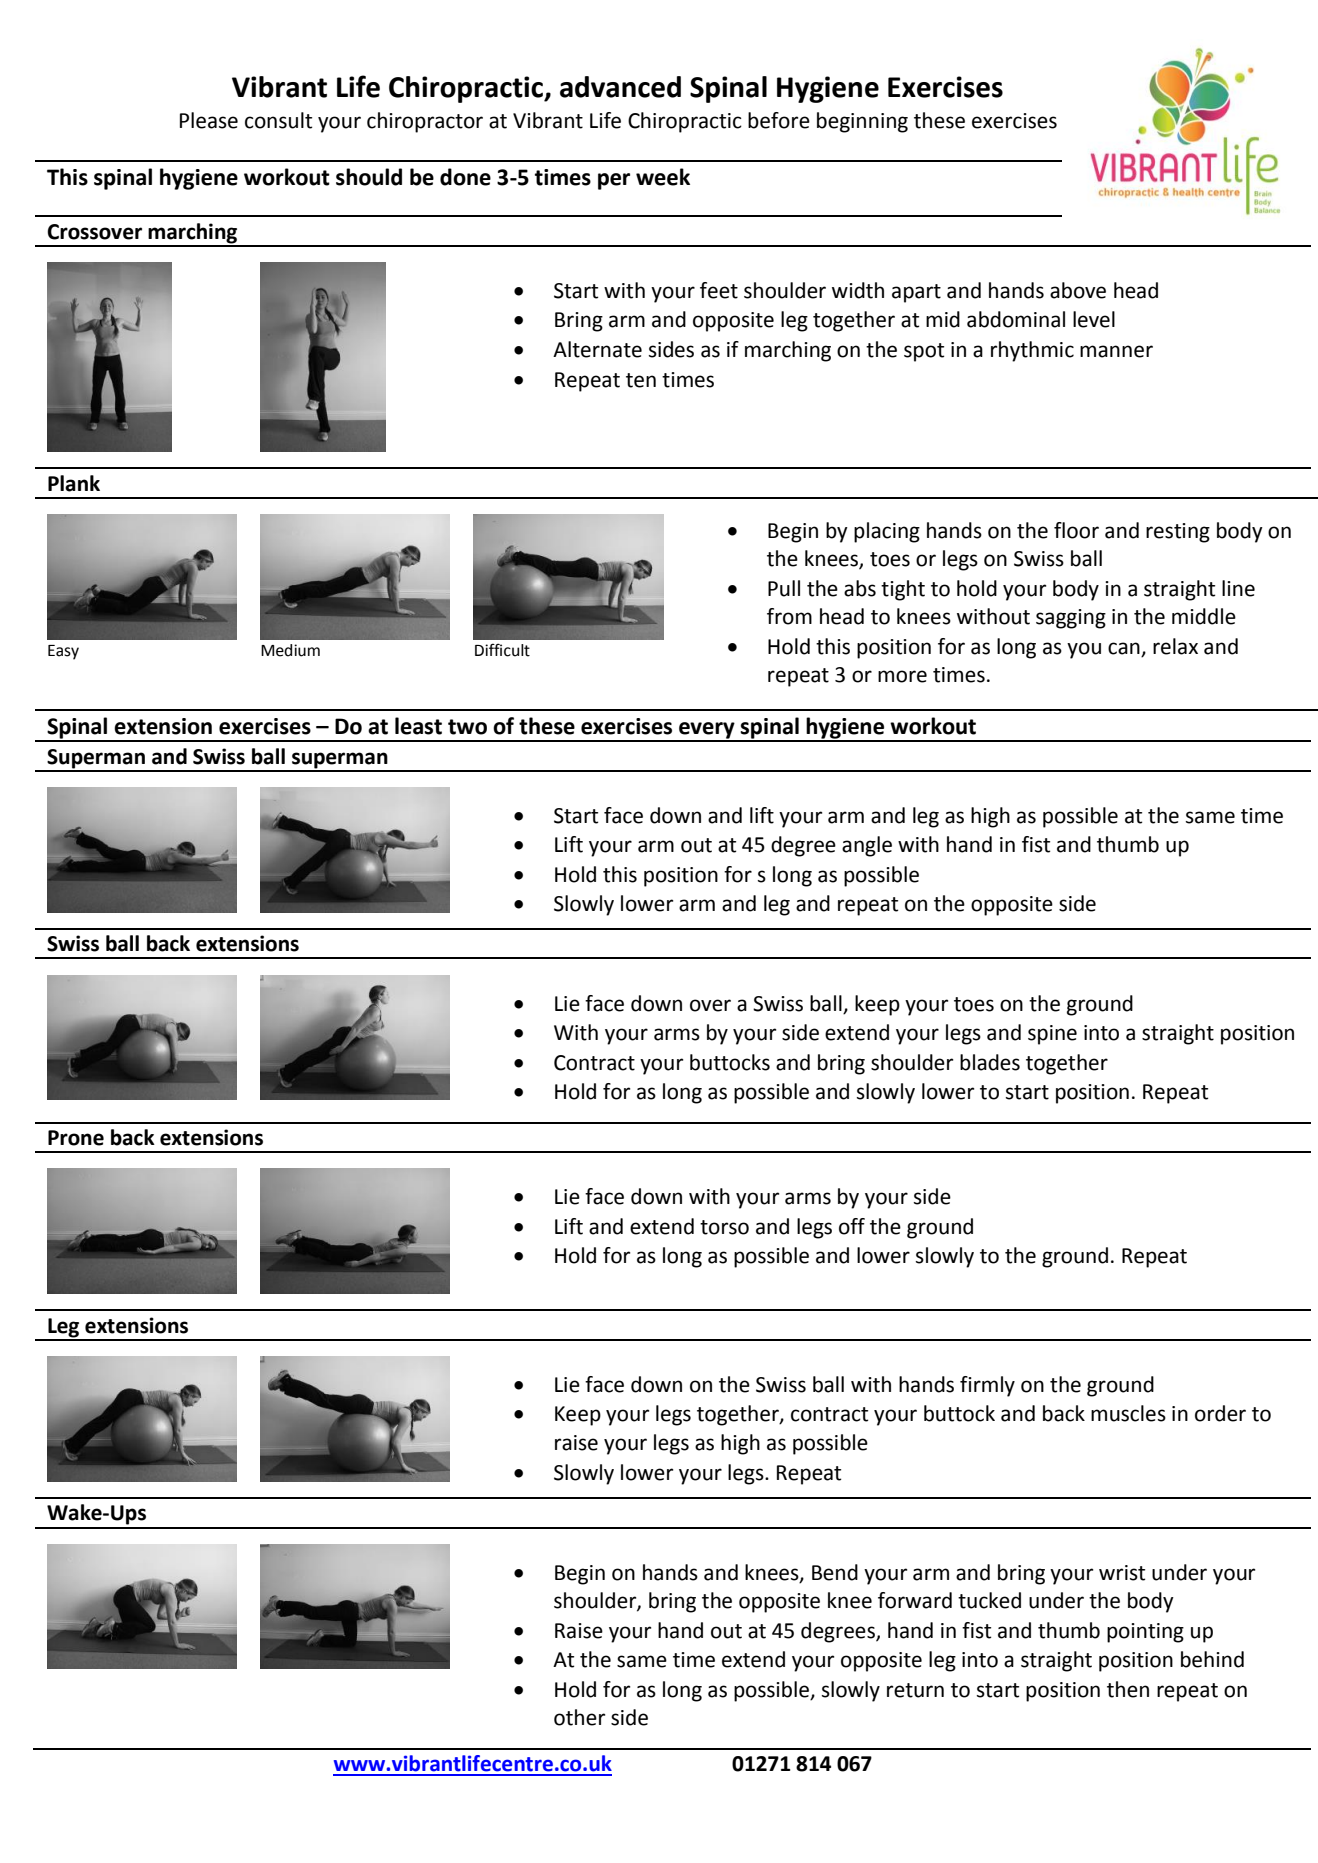  What do you see at coordinates (76, 1138) in the screenshot?
I see `Prone` at bounding box center [76, 1138].
